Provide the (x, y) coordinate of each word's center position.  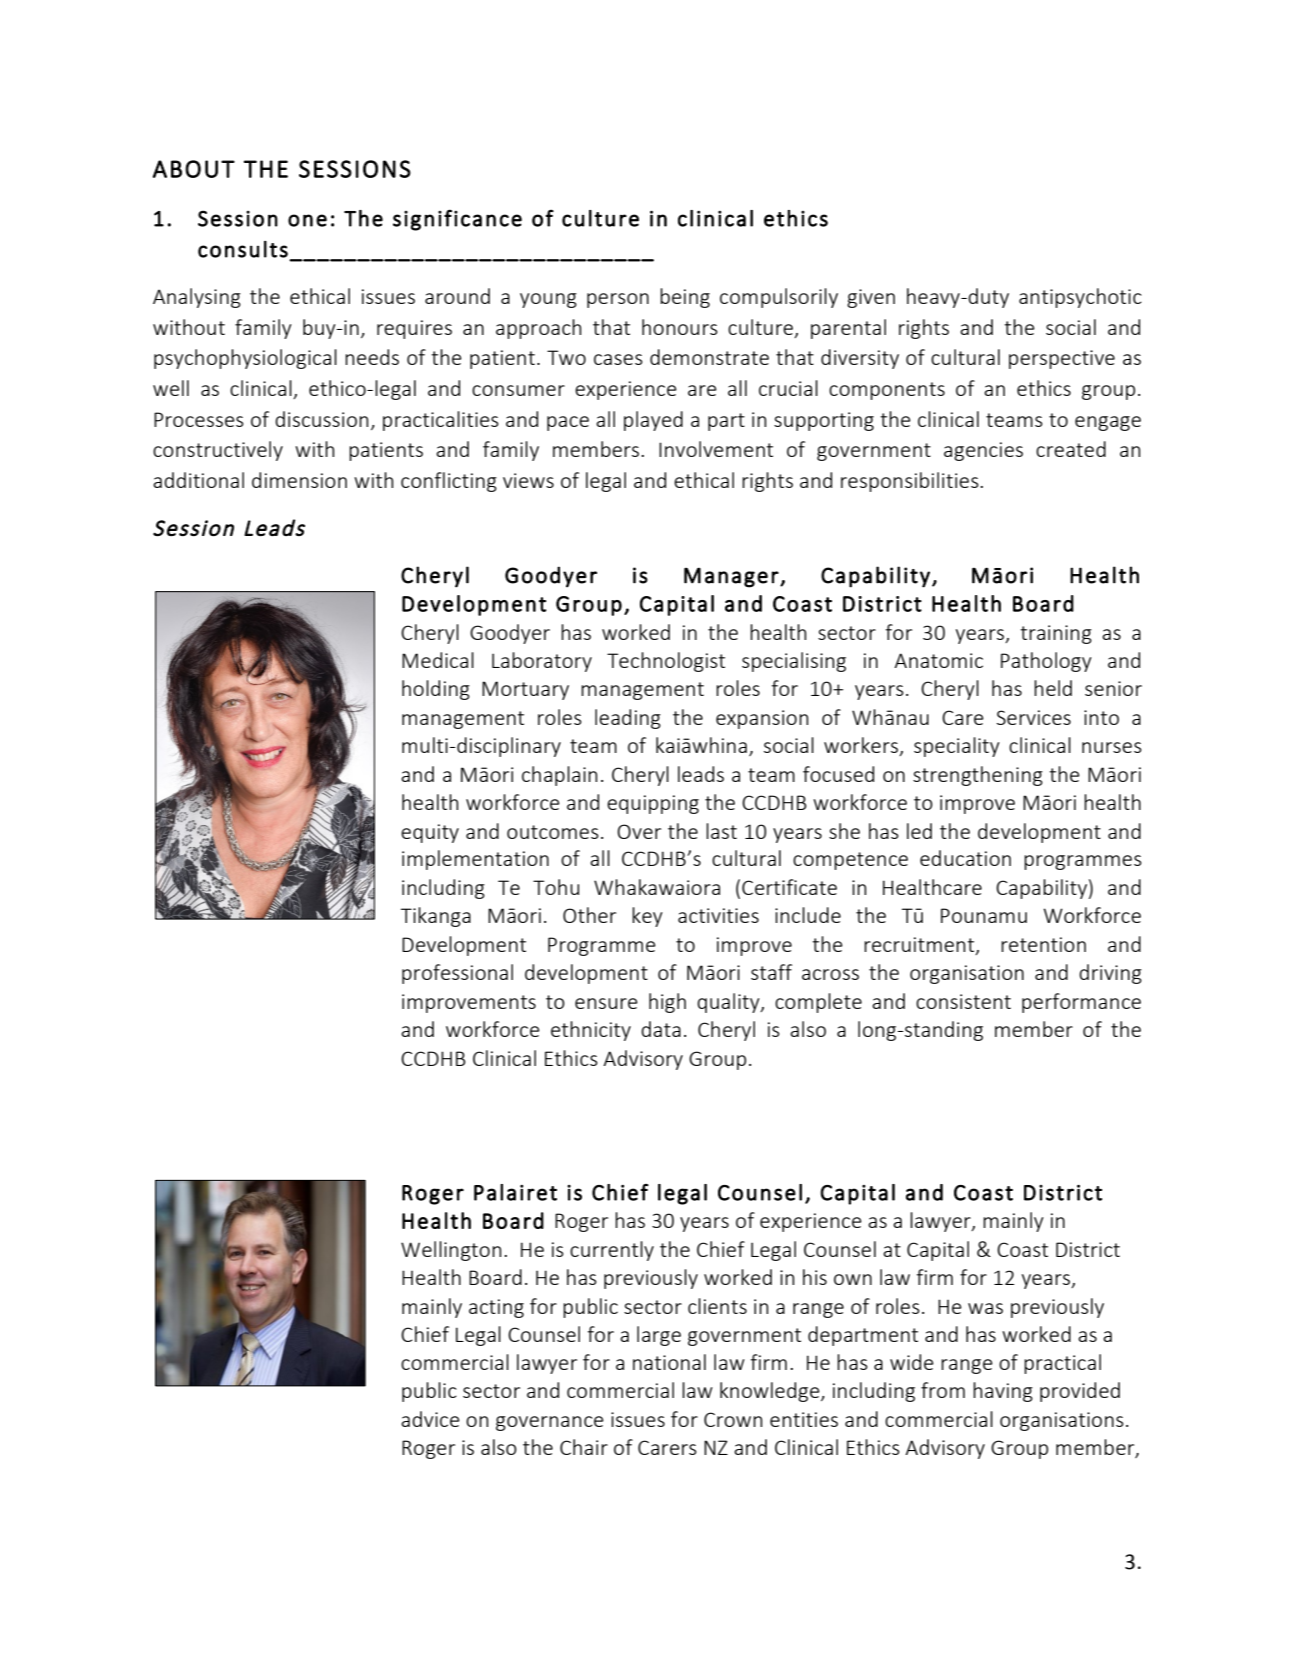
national (669, 1362)
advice (430, 1419)
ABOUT (194, 169)
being (685, 298)
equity (430, 833)
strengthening (978, 776)
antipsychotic (1080, 298)
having (1003, 1392)
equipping (653, 804)
